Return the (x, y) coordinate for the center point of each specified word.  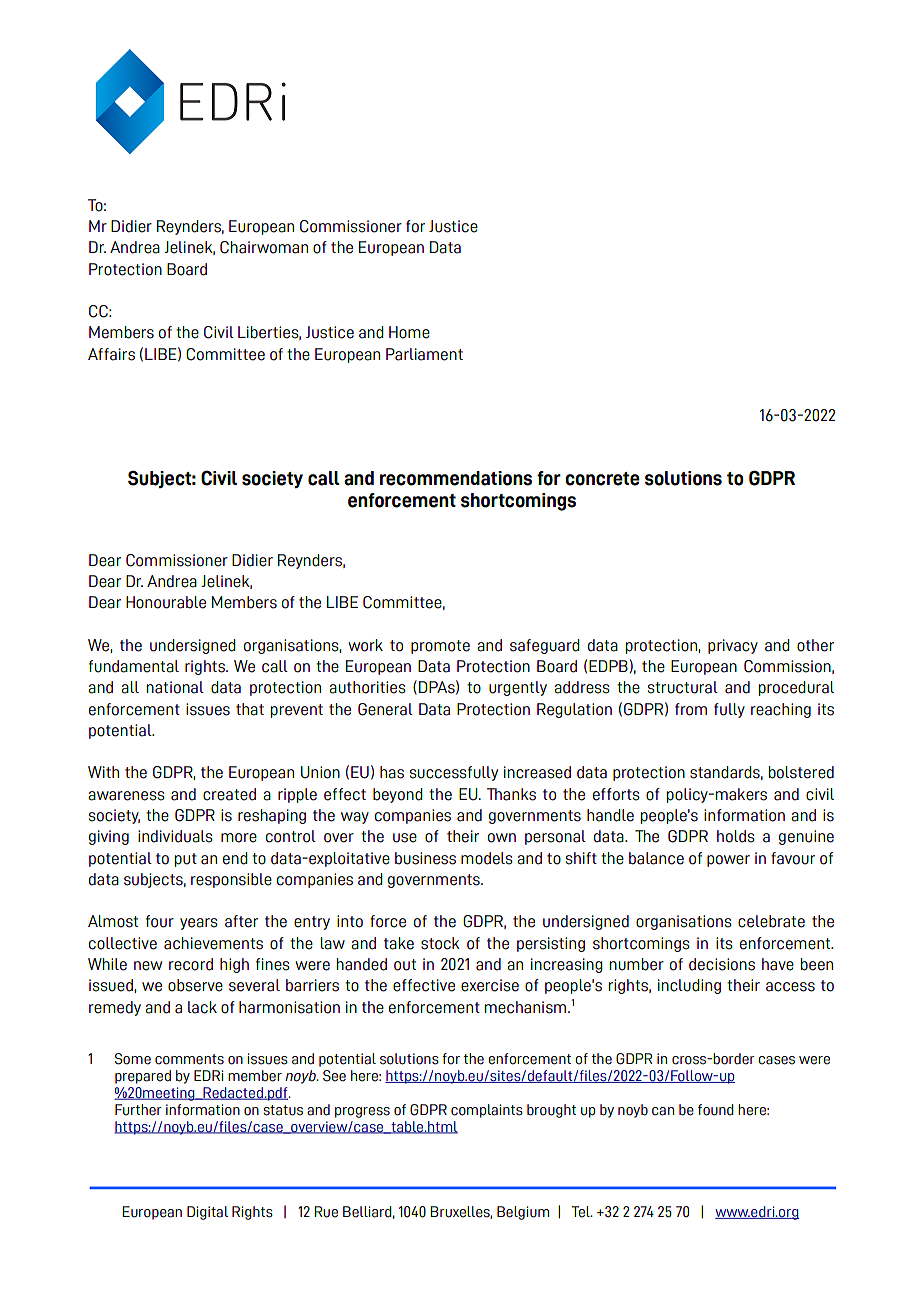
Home (409, 332)
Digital (207, 1213)
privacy (733, 646)
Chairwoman (264, 247)
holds (736, 836)
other (815, 645)
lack (202, 1007)
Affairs (111, 354)
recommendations (456, 478)
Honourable (166, 602)
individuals (175, 836)
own (502, 838)
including (689, 986)
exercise (490, 985)
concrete (602, 479)
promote (440, 647)
